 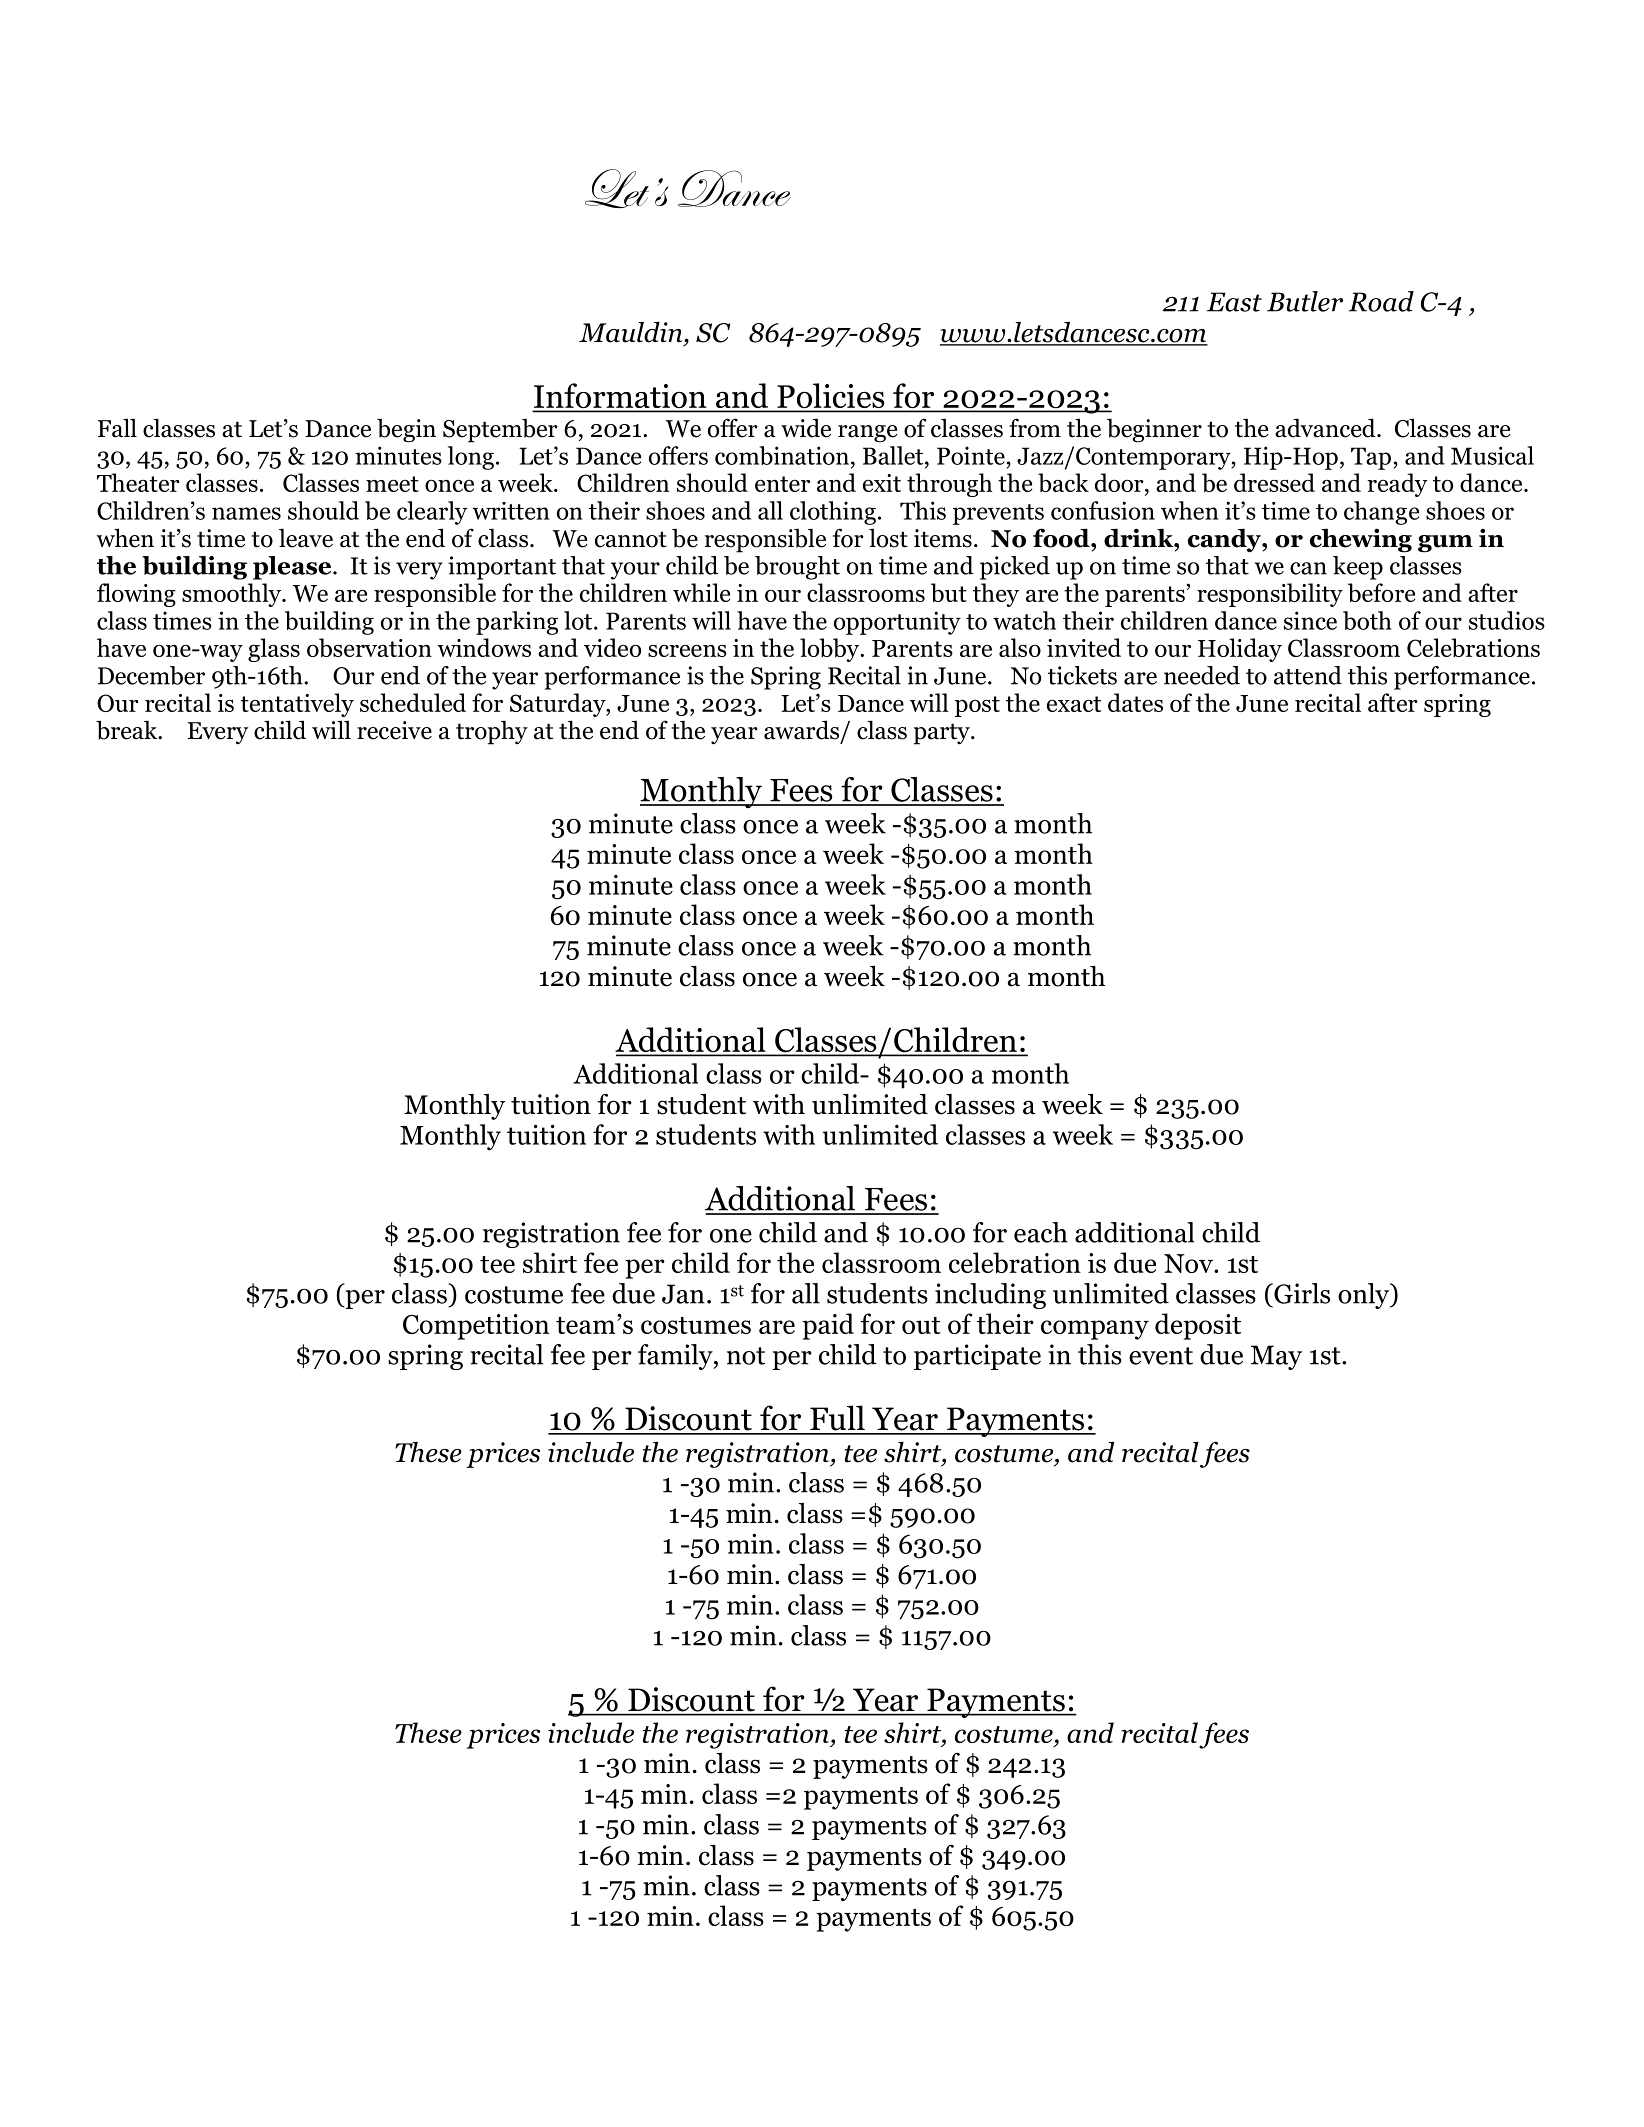 I want to click on awards, so click(x=801, y=730).
